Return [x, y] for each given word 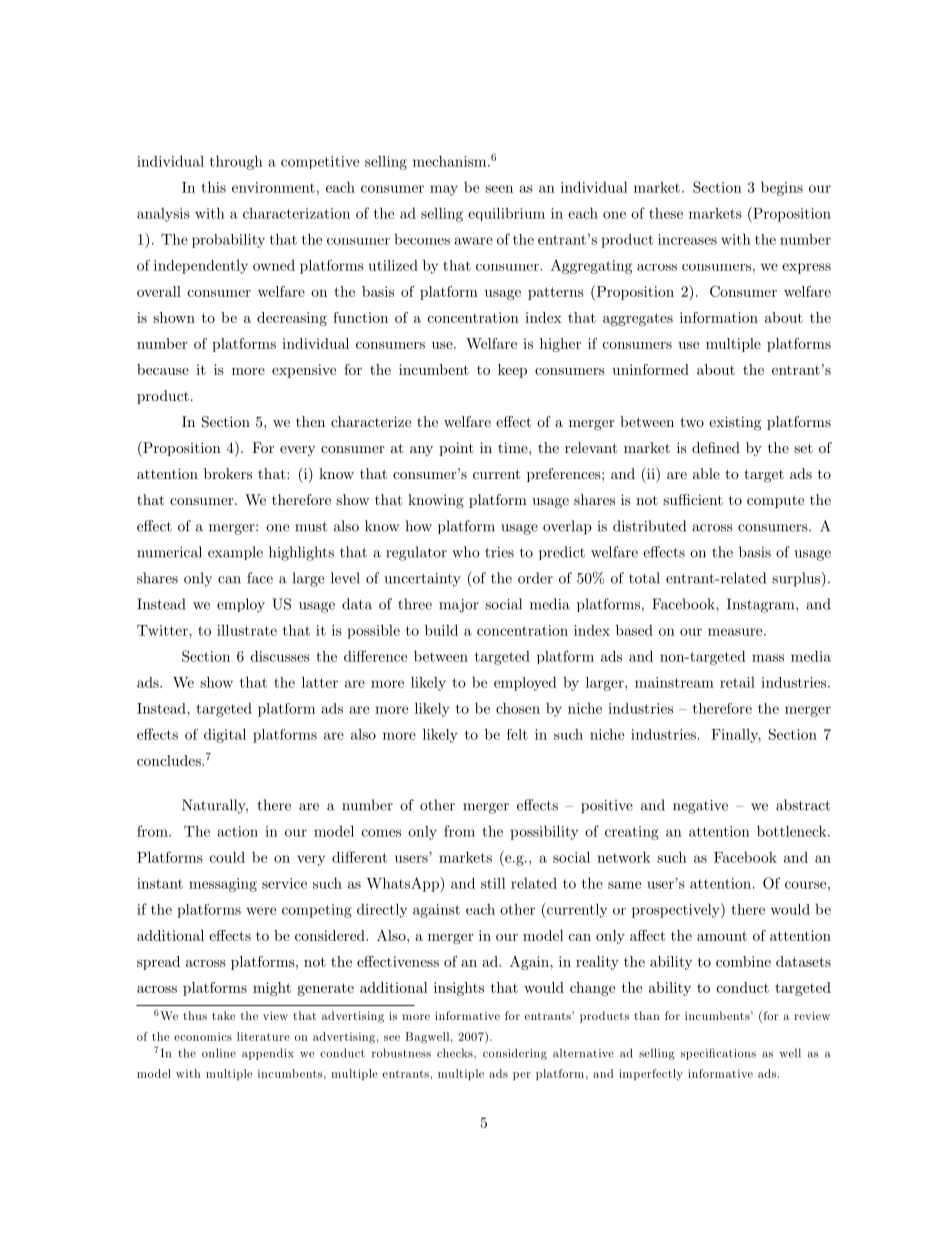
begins [782, 188]
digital [225, 735]
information [719, 317]
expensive [304, 371]
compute [775, 501]
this [213, 187]
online [219, 1053]
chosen [518, 708]
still [493, 883]
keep [512, 371]
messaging [223, 885]
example [235, 553]
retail [737, 682]
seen [499, 189]
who [466, 552]
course [805, 885]
